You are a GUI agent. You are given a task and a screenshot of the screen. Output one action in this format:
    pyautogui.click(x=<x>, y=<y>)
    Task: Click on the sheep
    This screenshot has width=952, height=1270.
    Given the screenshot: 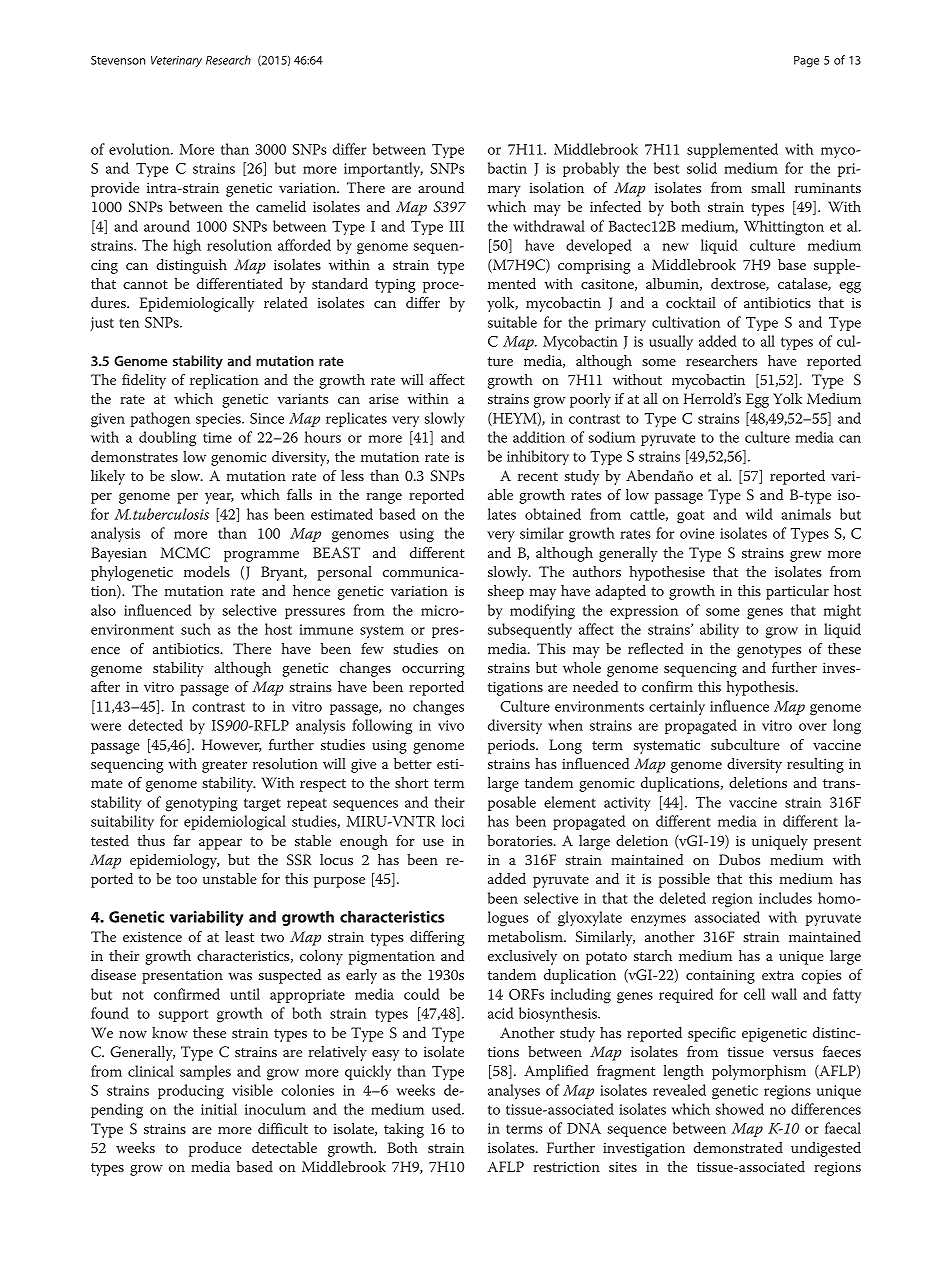 What is the action you would take?
    pyautogui.click(x=506, y=592)
